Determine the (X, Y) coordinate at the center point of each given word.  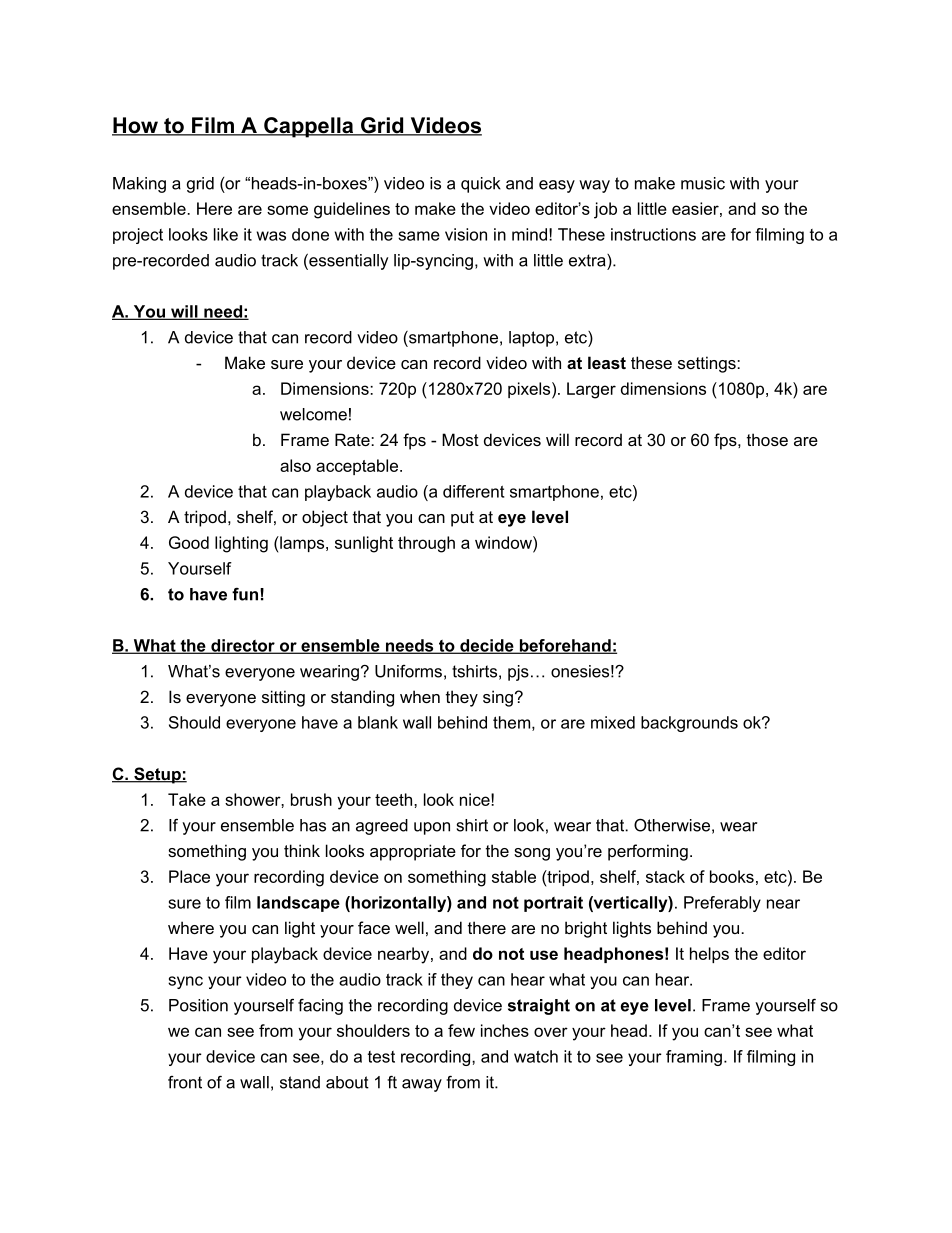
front (185, 1082)
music (703, 183)
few (461, 1030)
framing (694, 1058)
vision (466, 234)
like (226, 234)
